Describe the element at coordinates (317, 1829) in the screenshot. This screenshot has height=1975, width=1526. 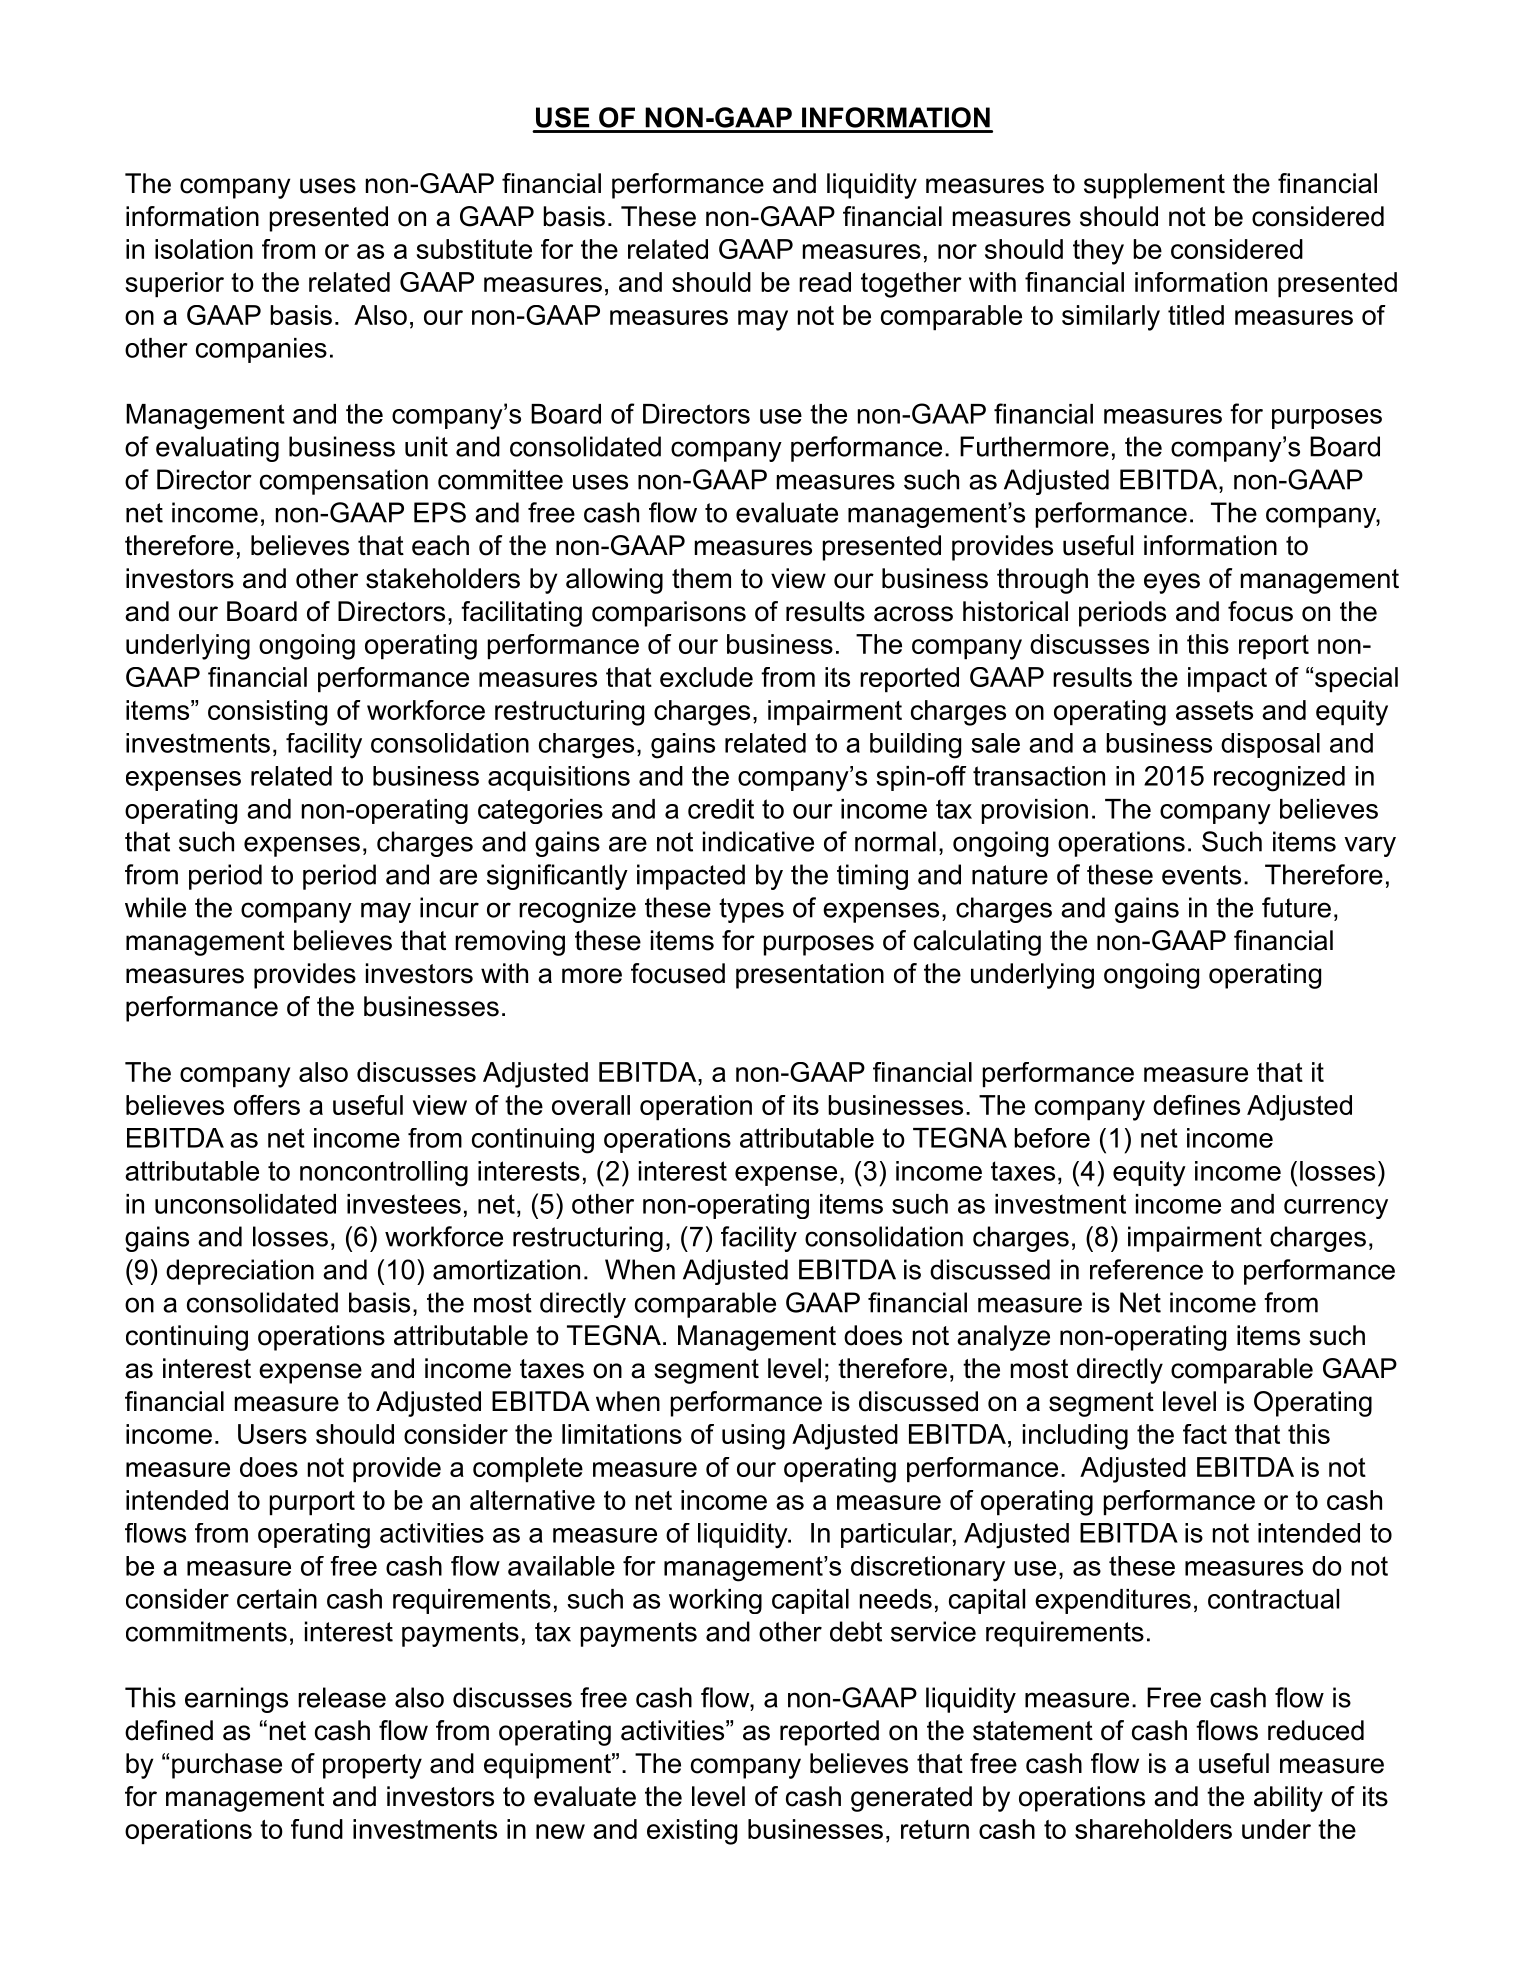
I see `fund` at that location.
